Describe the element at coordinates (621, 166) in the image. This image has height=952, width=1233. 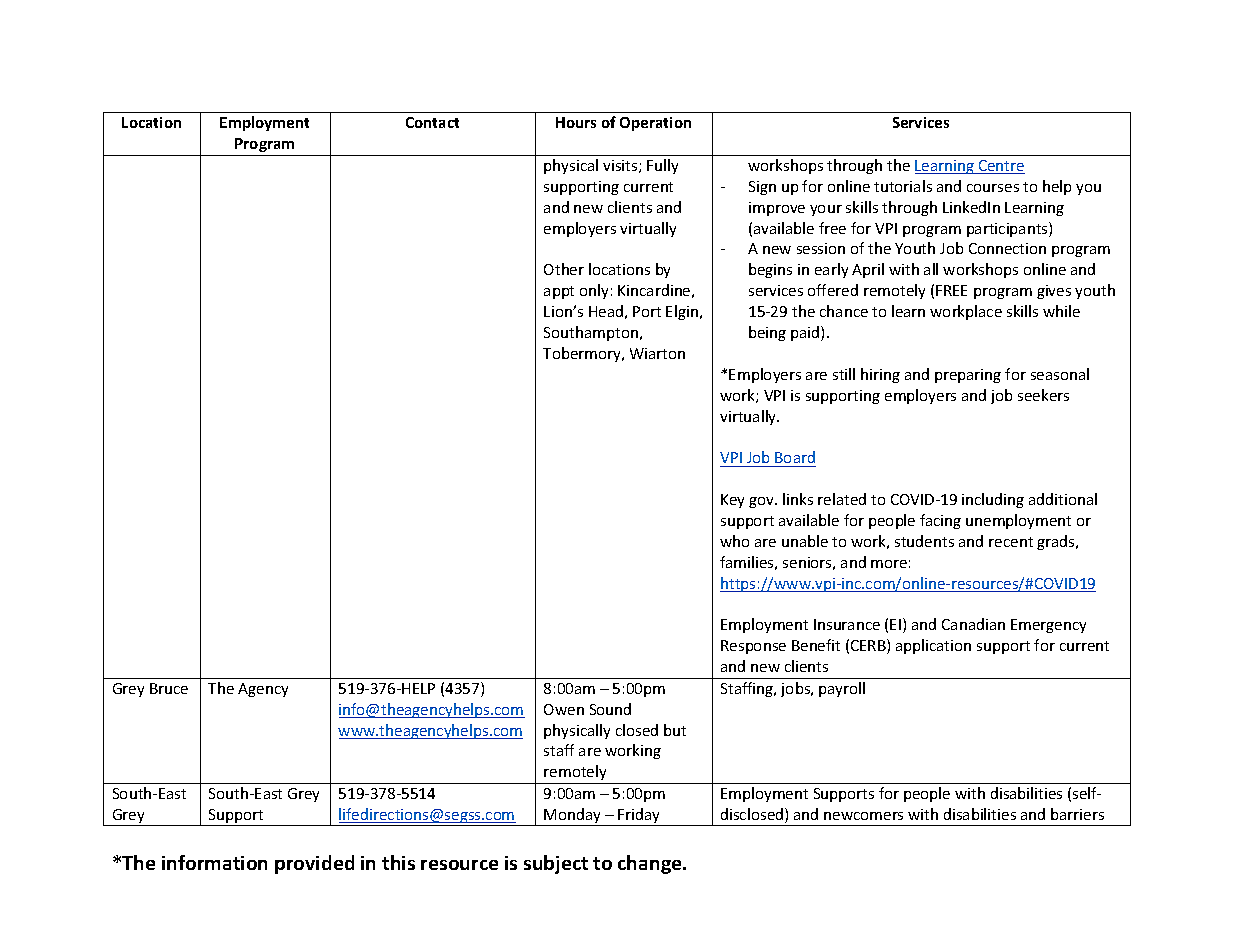
I see `visits` at that location.
